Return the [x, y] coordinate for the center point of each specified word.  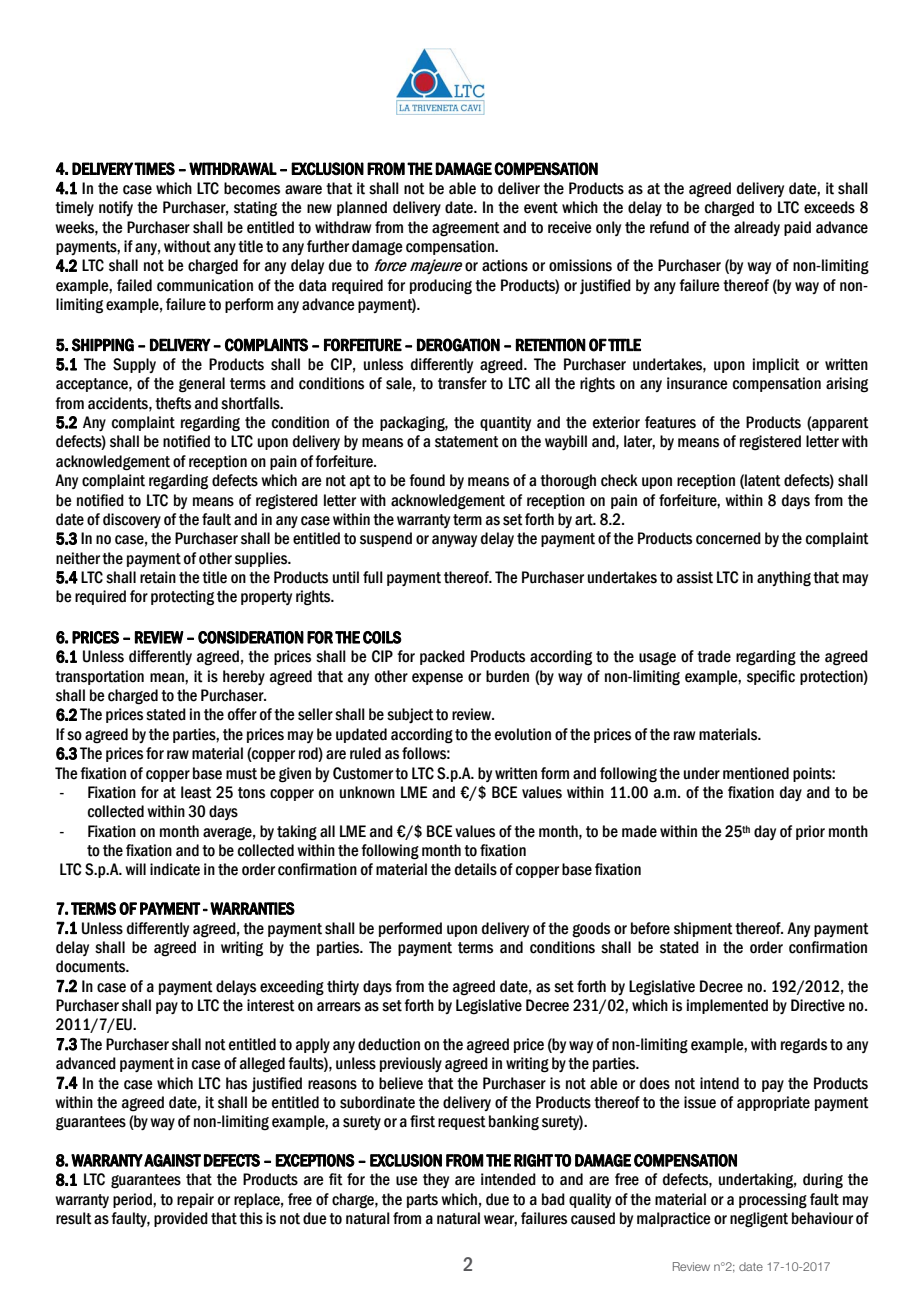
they [436, 1180]
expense [437, 679]
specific [771, 677]
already [757, 228]
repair [195, 1200]
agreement [466, 229]
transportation [99, 677]
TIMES [154, 168]
